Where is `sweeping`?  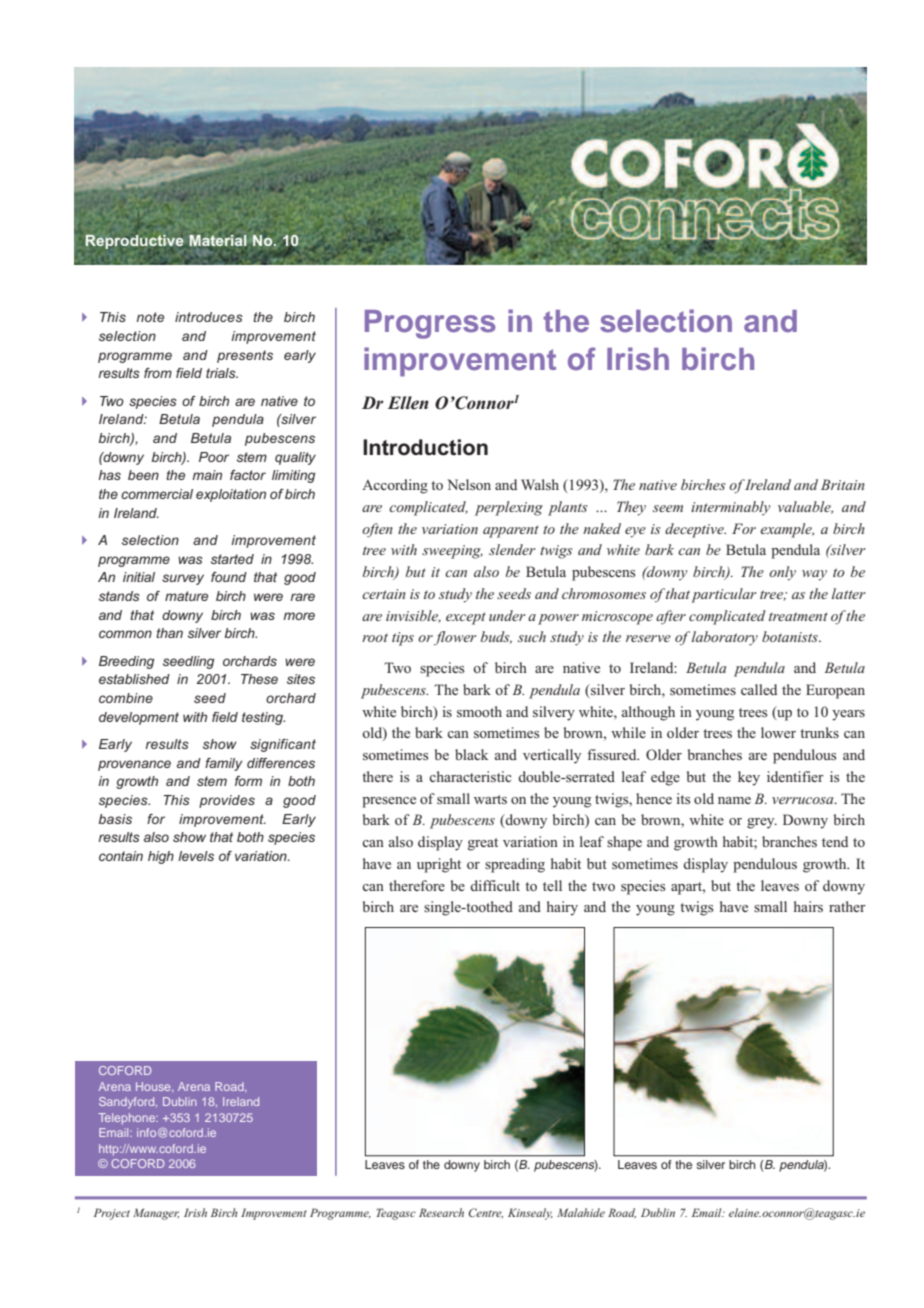
sweeping is located at coordinates (452, 552).
